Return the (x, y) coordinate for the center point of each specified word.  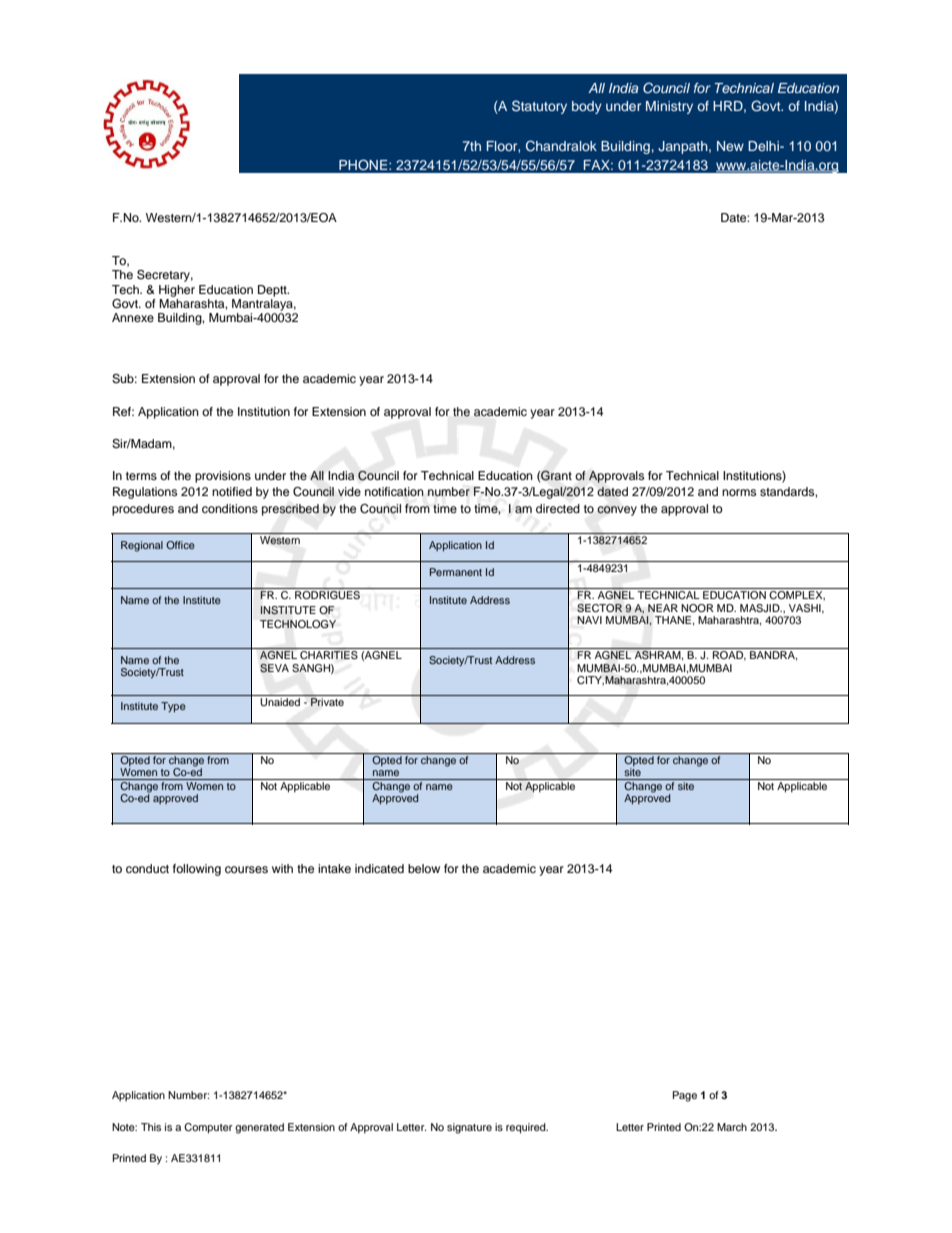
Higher (177, 291)
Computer (208, 1128)
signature (469, 1128)
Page (685, 1096)
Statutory (539, 107)
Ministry (669, 107)
